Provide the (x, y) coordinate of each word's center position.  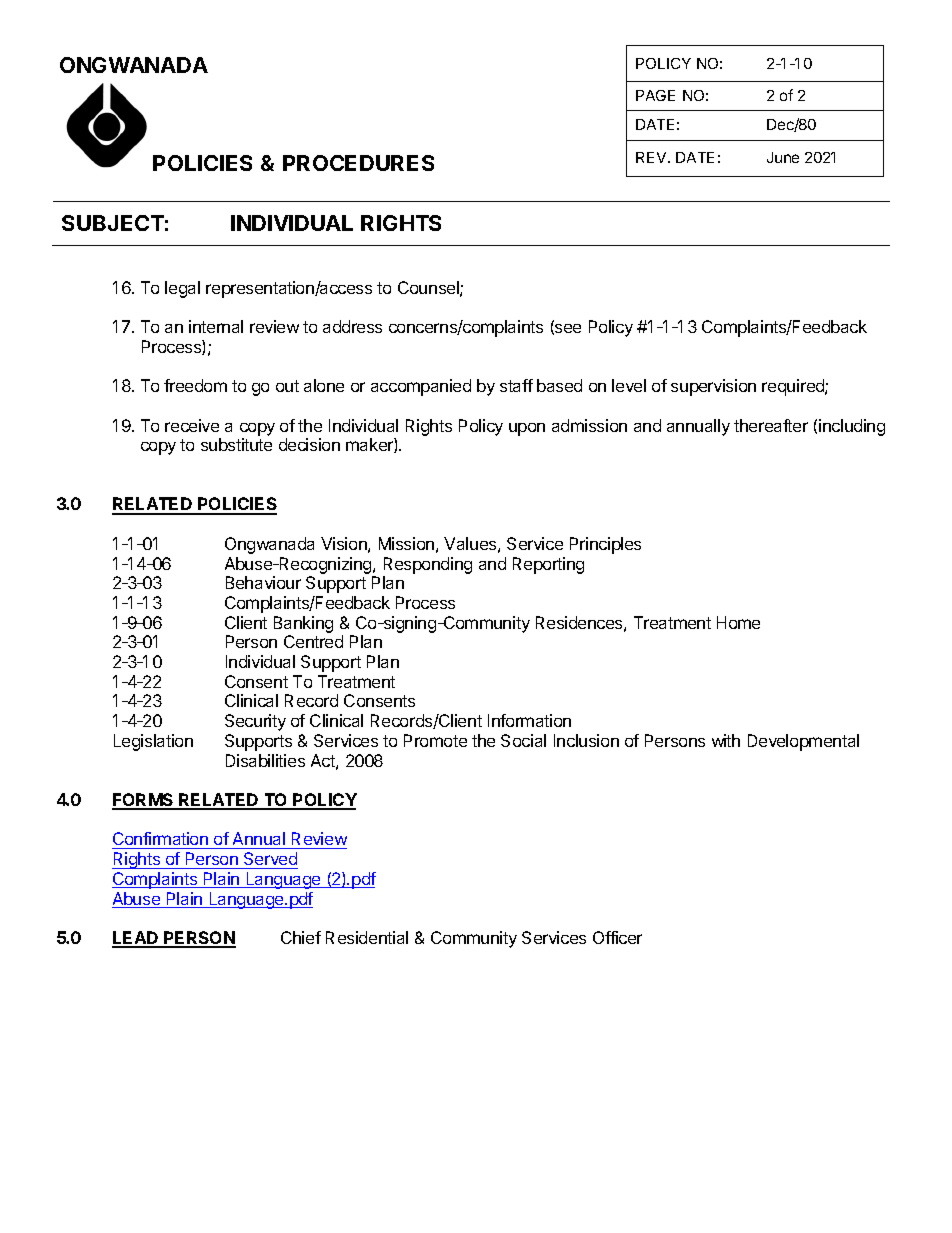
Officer (617, 937)
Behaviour (263, 582)
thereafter (771, 425)
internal (216, 326)
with (726, 740)
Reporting (548, 565)
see (567, 329)
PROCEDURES (358, 163)
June (783, 157)
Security (255, 722)
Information (529, 720)
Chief (301, 937)
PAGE (655, 95)
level (629, 385)
